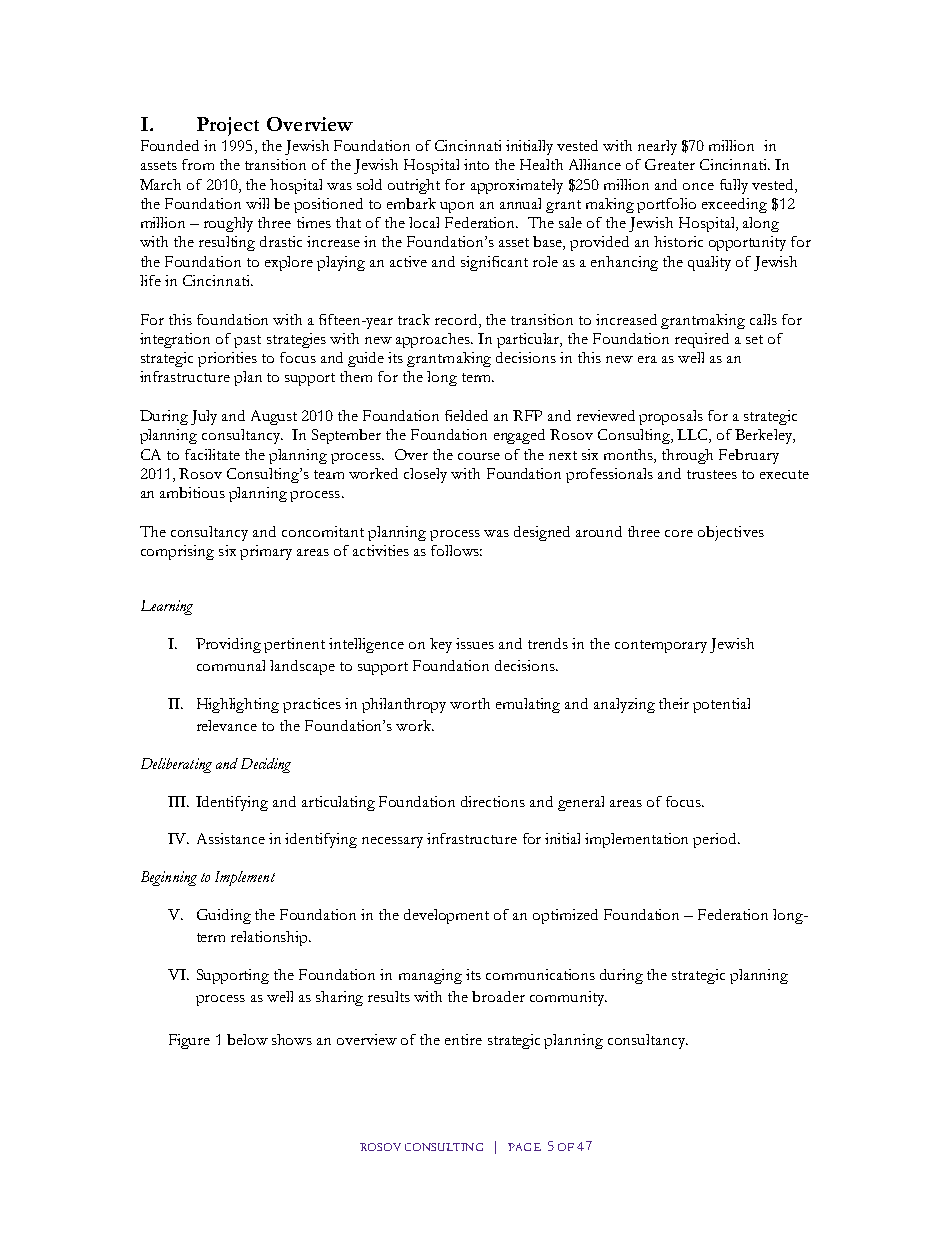  Describe the element at coordinates (661, 646) in the document. I see `contemporary` at that location.
